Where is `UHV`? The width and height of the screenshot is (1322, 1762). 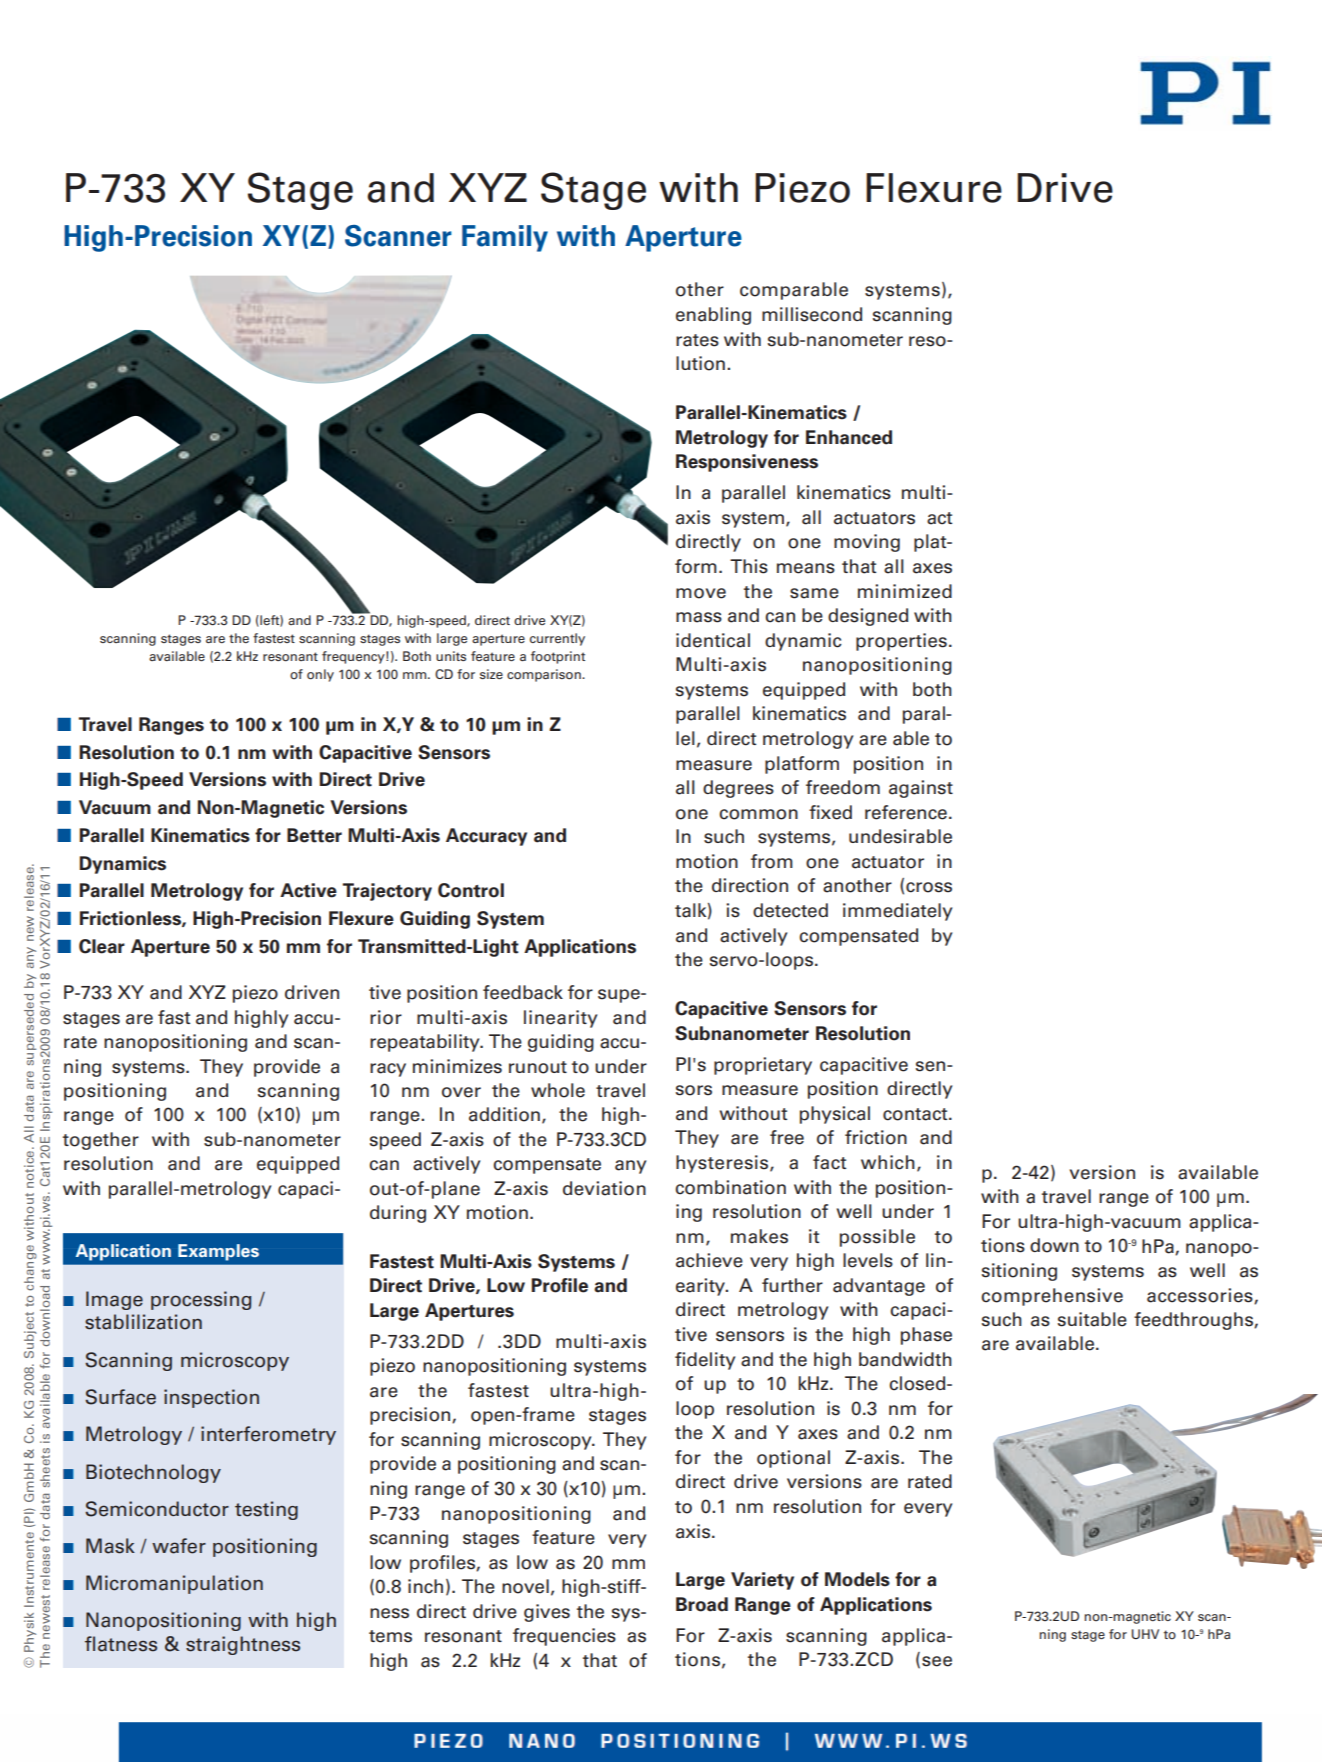
UHV is located at coordinates (1145, 1634).
